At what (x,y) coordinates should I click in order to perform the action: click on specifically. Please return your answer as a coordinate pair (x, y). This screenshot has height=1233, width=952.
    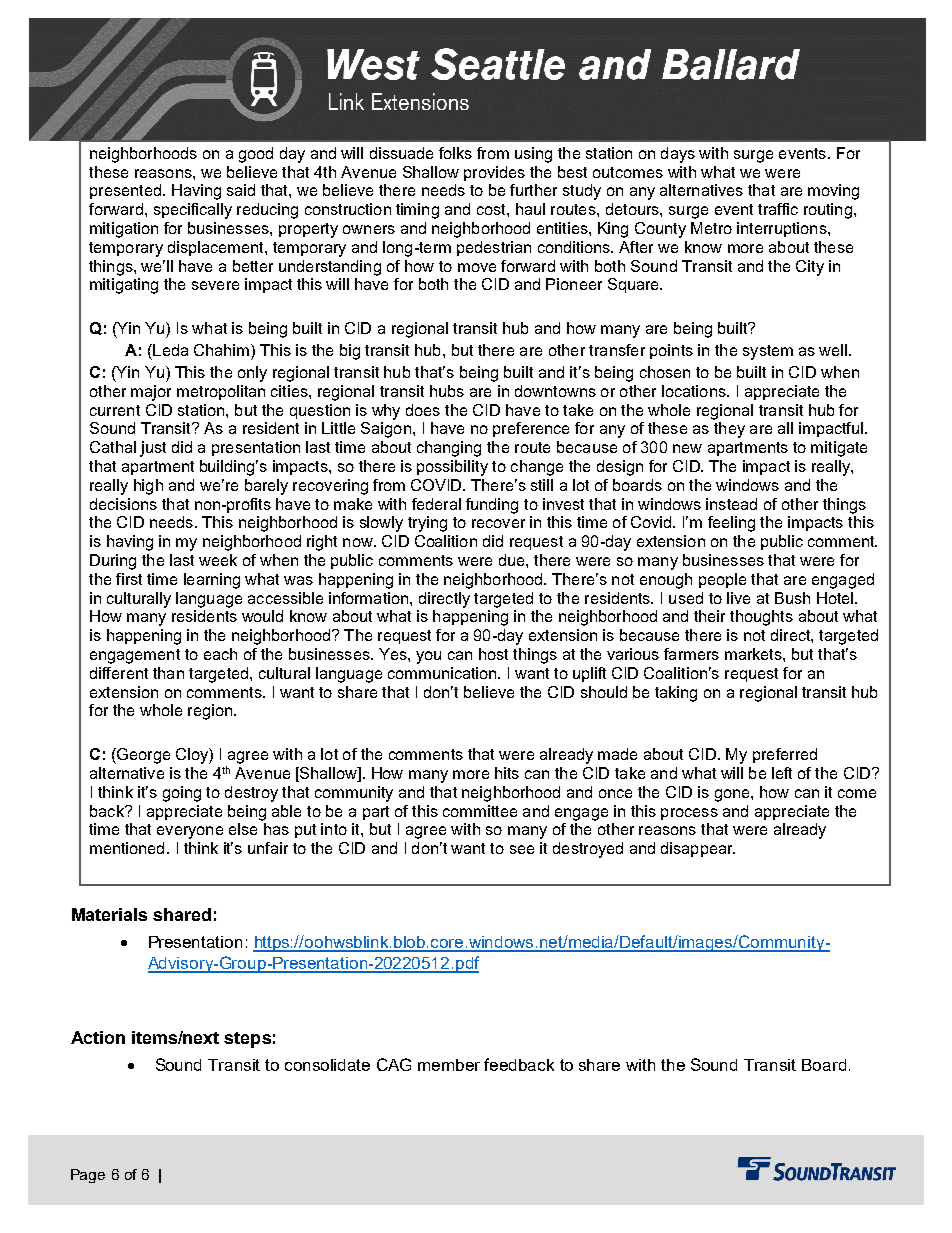
    Looking at the image, I should click on (193, 211).
